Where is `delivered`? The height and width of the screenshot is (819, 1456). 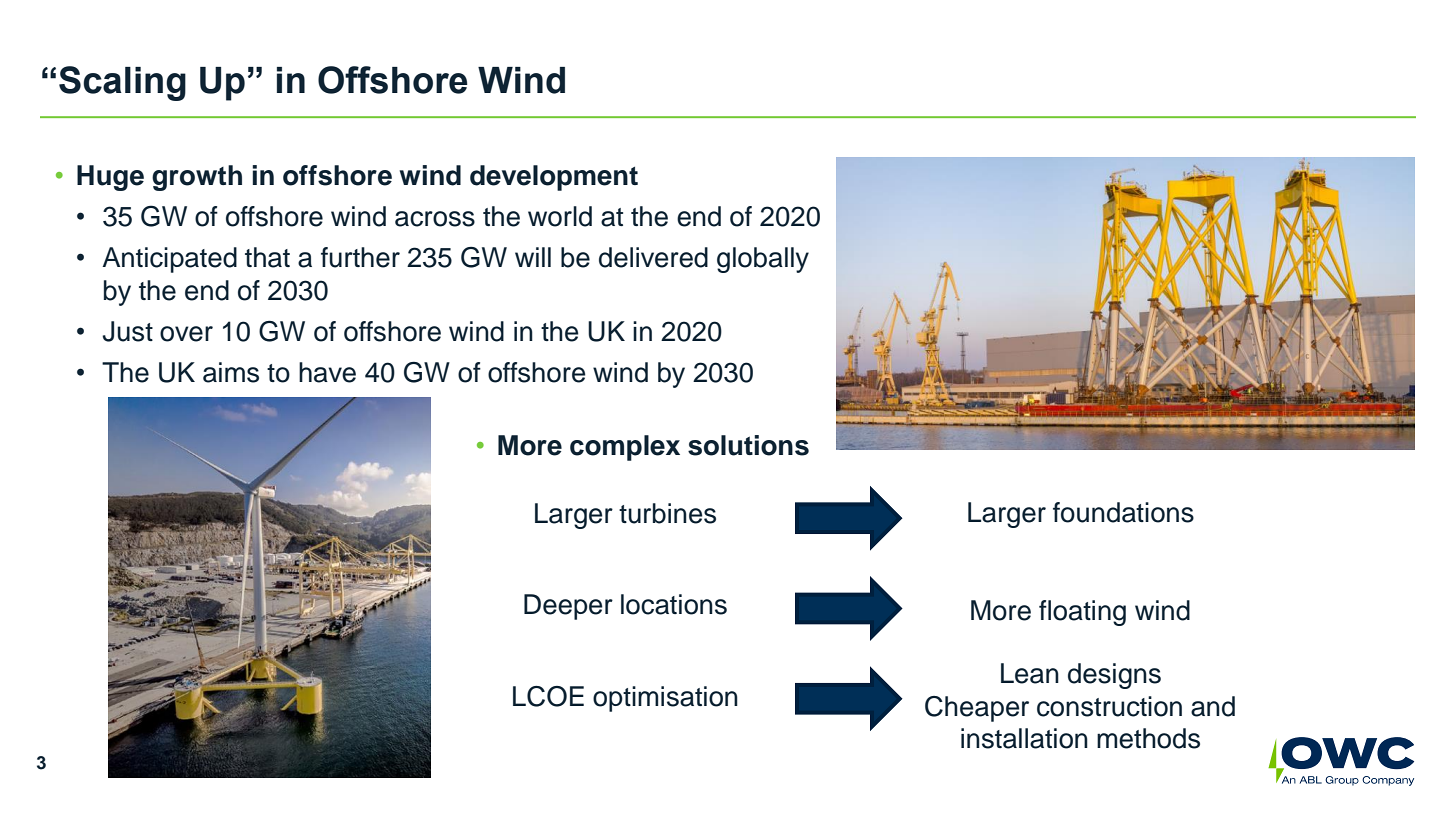 delivered is located at coordinates (653, 257).
